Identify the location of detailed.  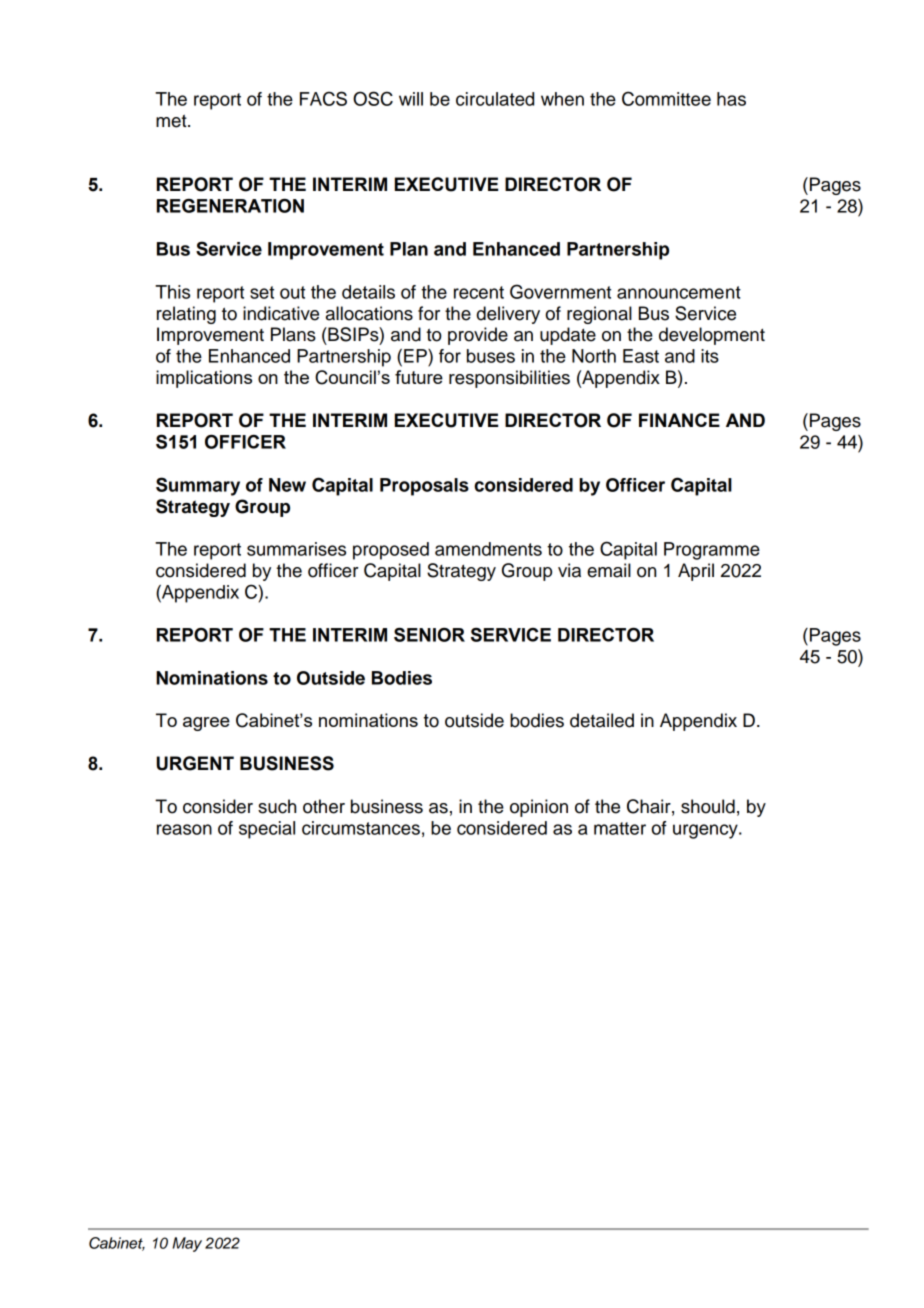
(602, 720).
